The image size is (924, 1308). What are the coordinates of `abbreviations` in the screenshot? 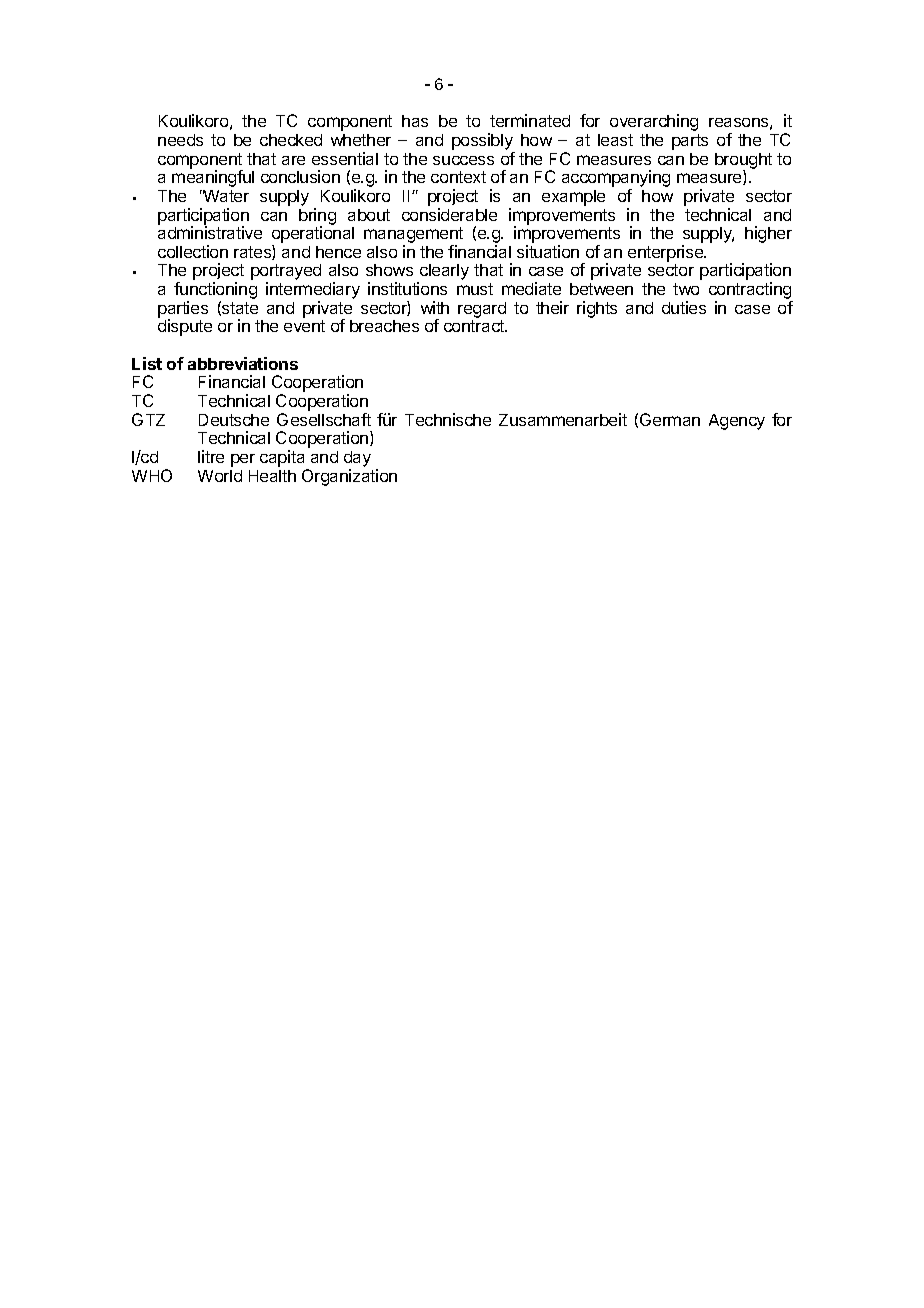 It's located at (243, 363).
